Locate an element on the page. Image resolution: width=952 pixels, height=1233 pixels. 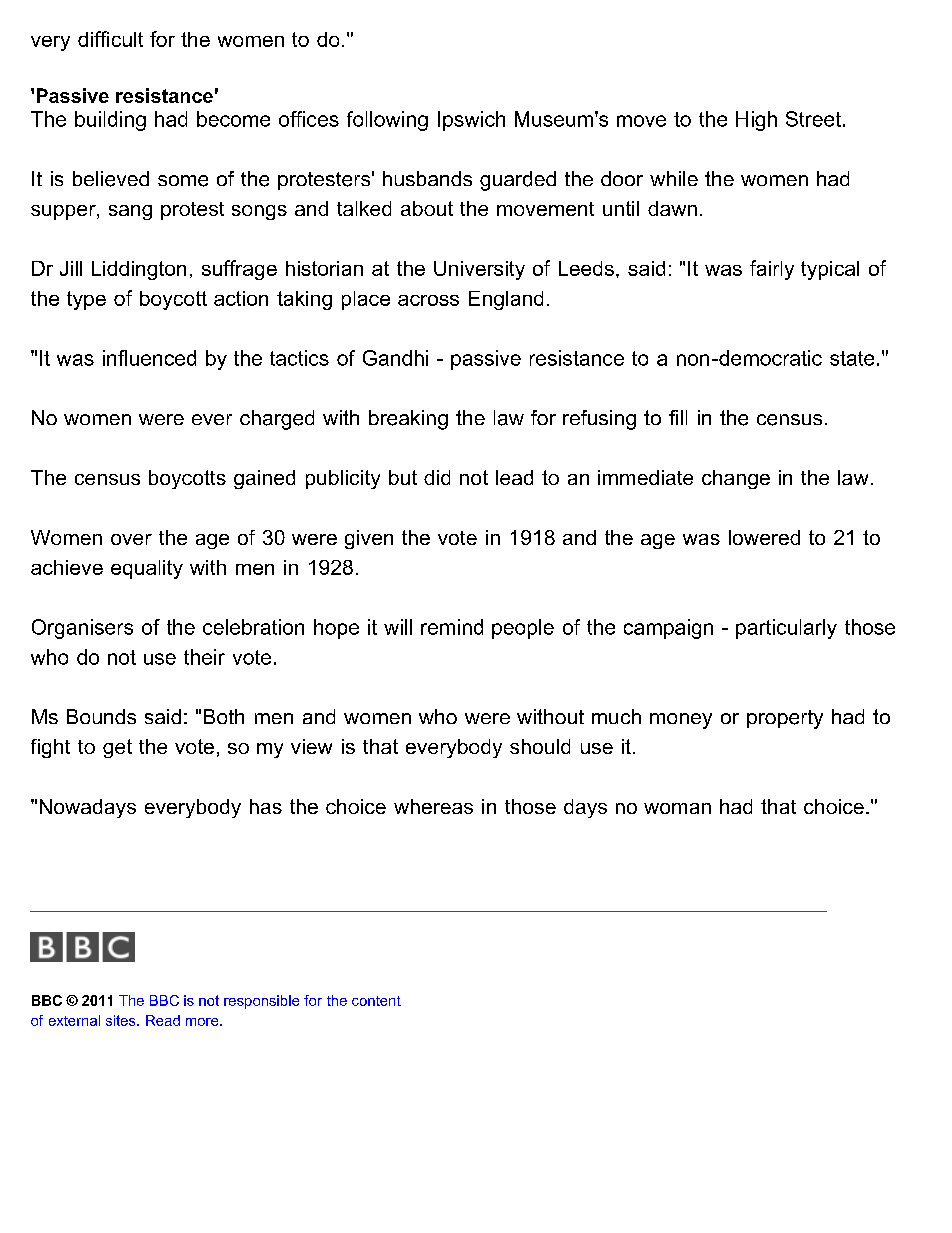
Read is located at coordinates (163, 1020).
